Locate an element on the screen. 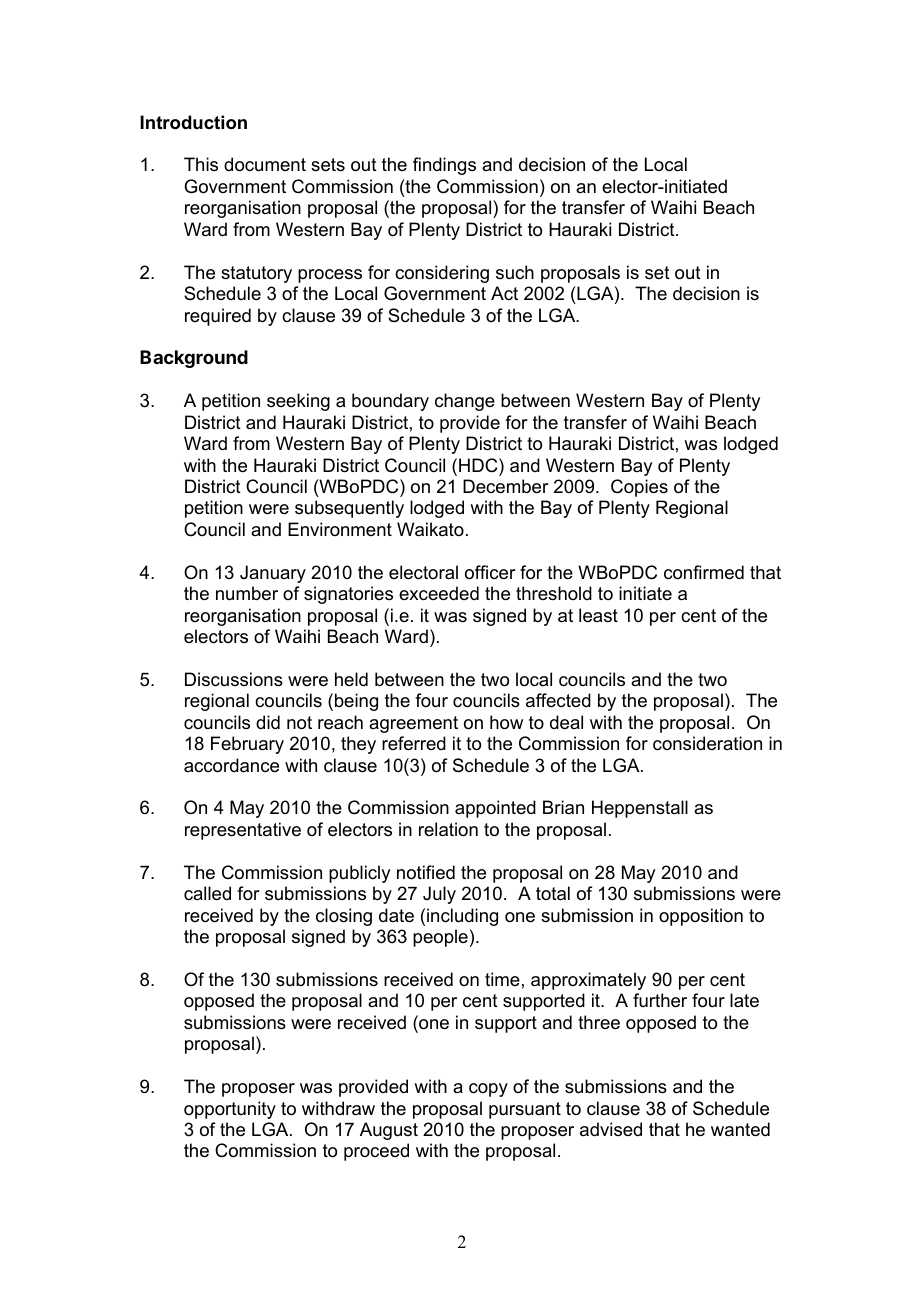  July is located at coordinates (439, 895).
